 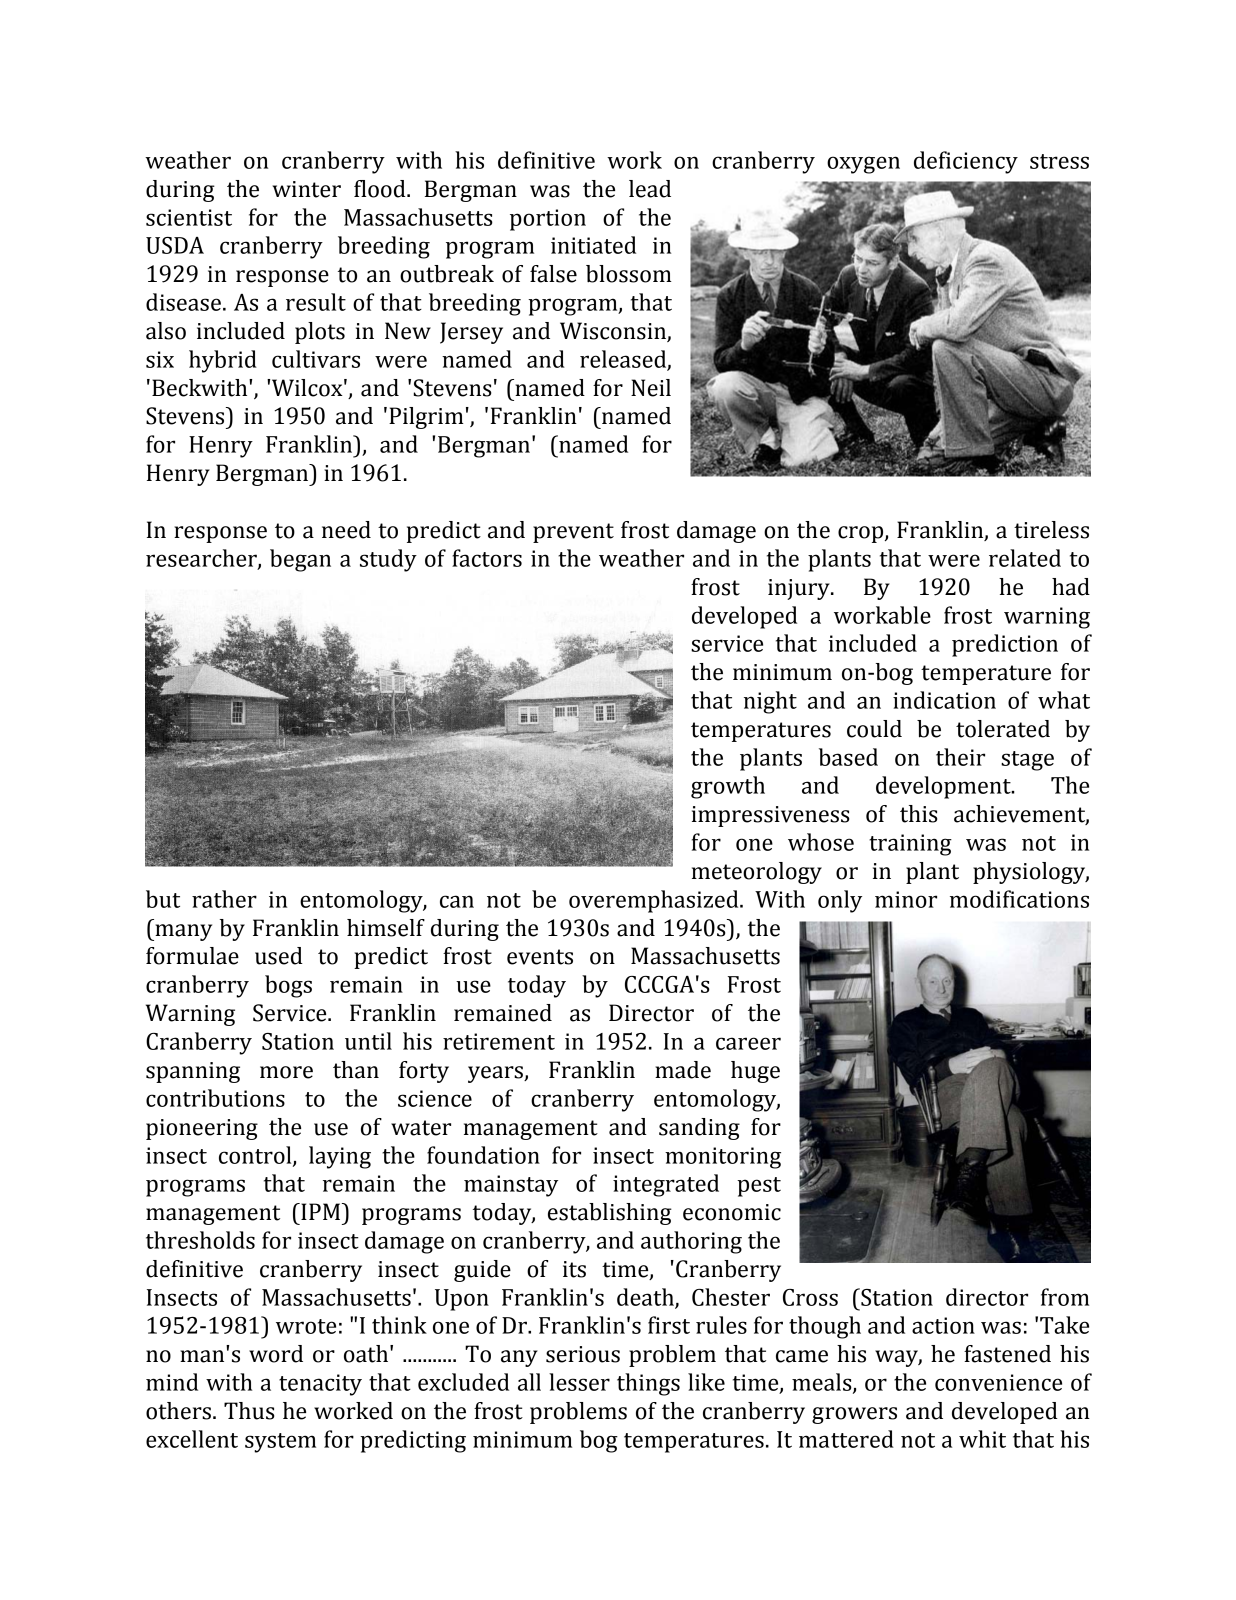 I want to click on tireless, so click(x=1051, y=530).
